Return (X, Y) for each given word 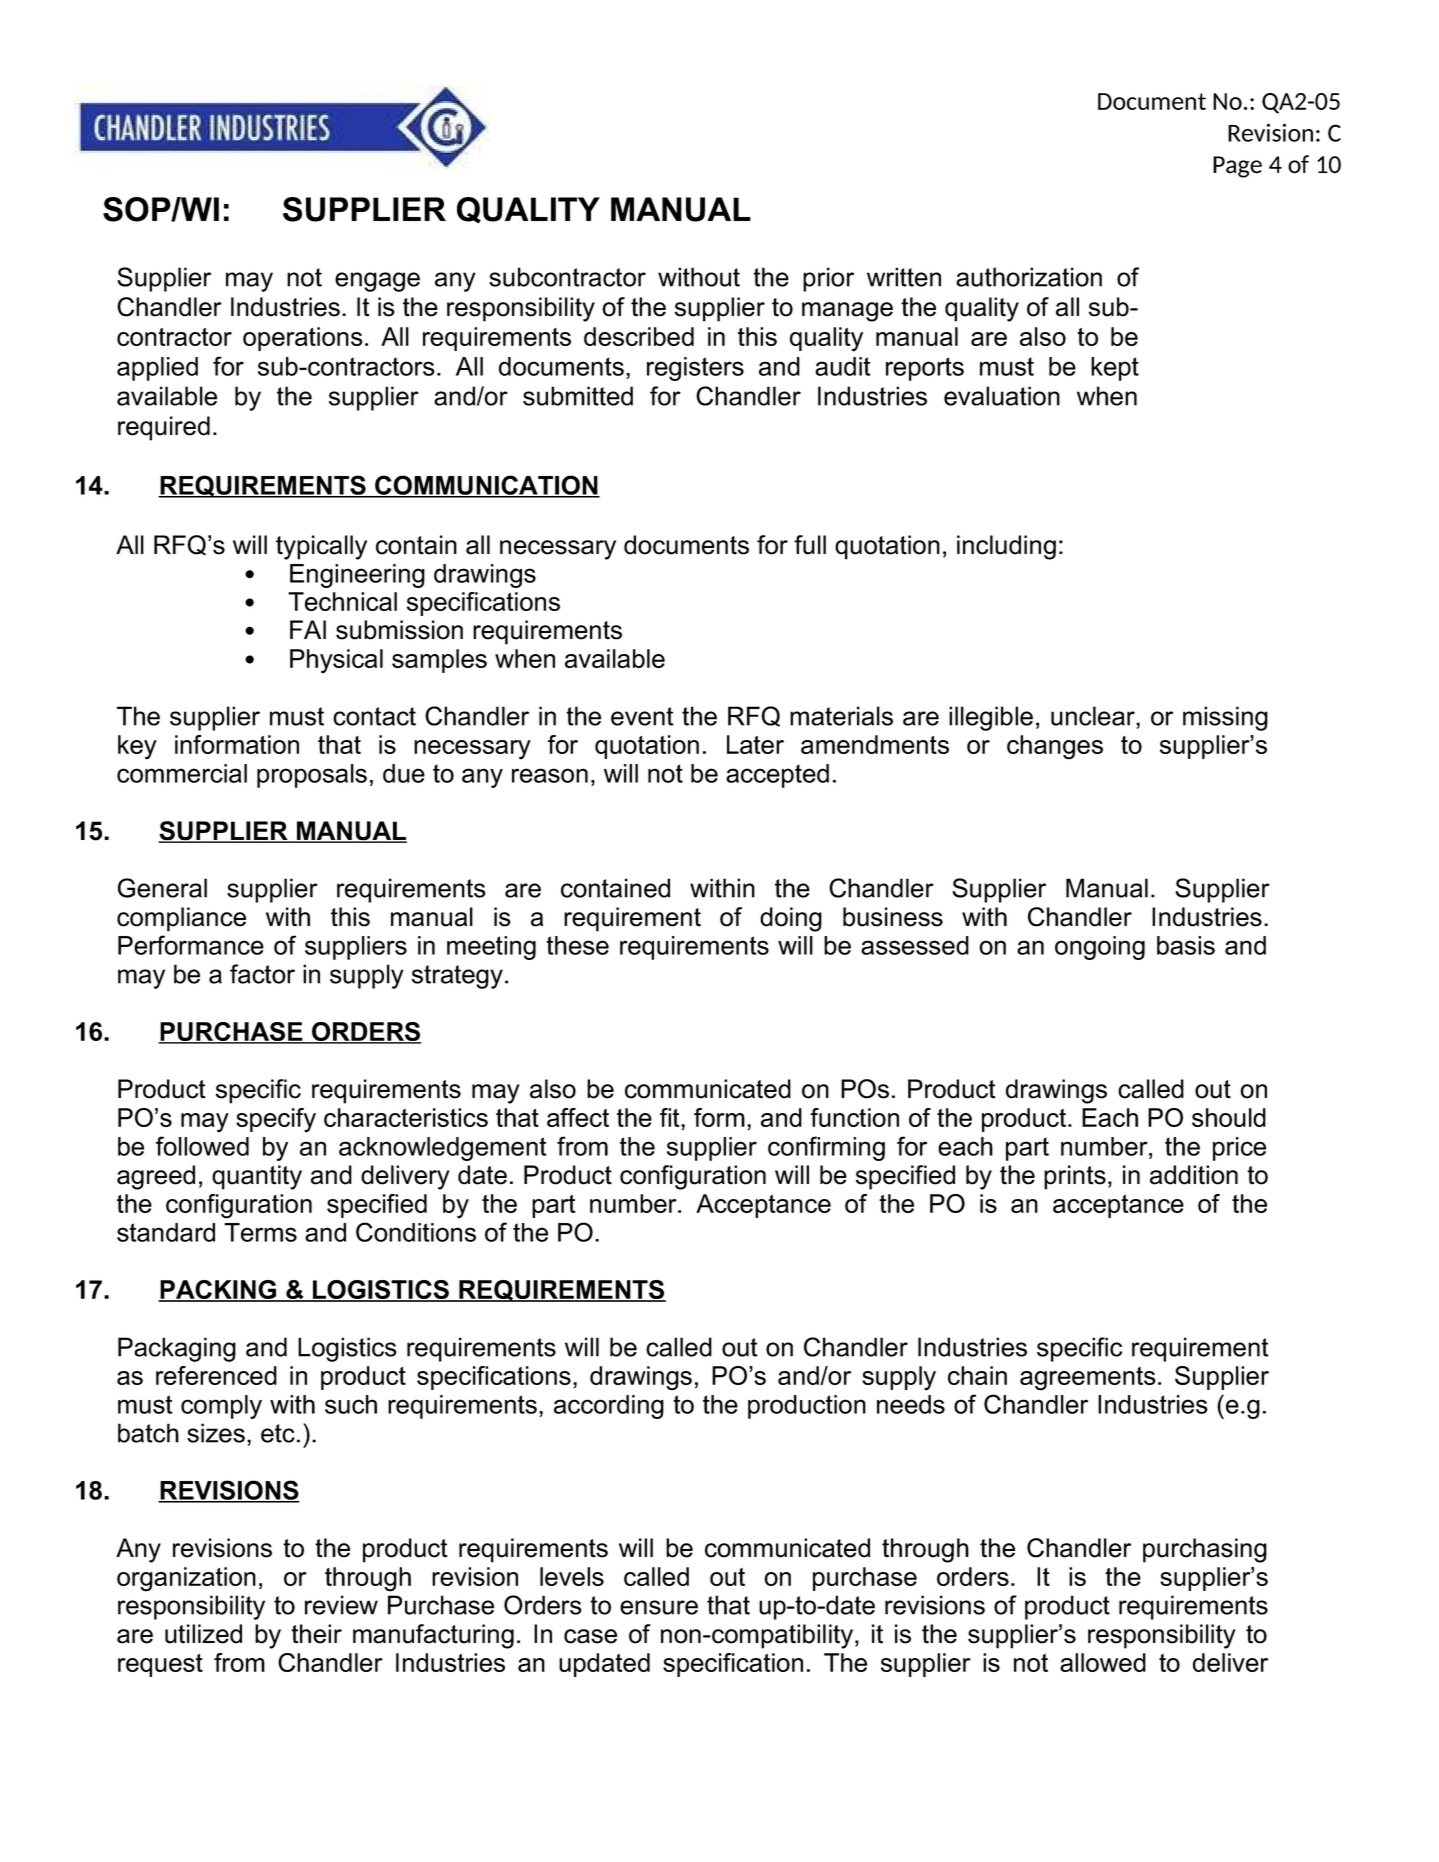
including (1006, 547)
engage (377, 282)
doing (791, 919)
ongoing (1100, 948)
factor (262, 974)
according (609, 1407)
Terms (260, 1232)
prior (828, 279)
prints (1075, 1177)
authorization (1029, 277)
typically (321, 547)
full (810, 545)
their (316, 1634)
